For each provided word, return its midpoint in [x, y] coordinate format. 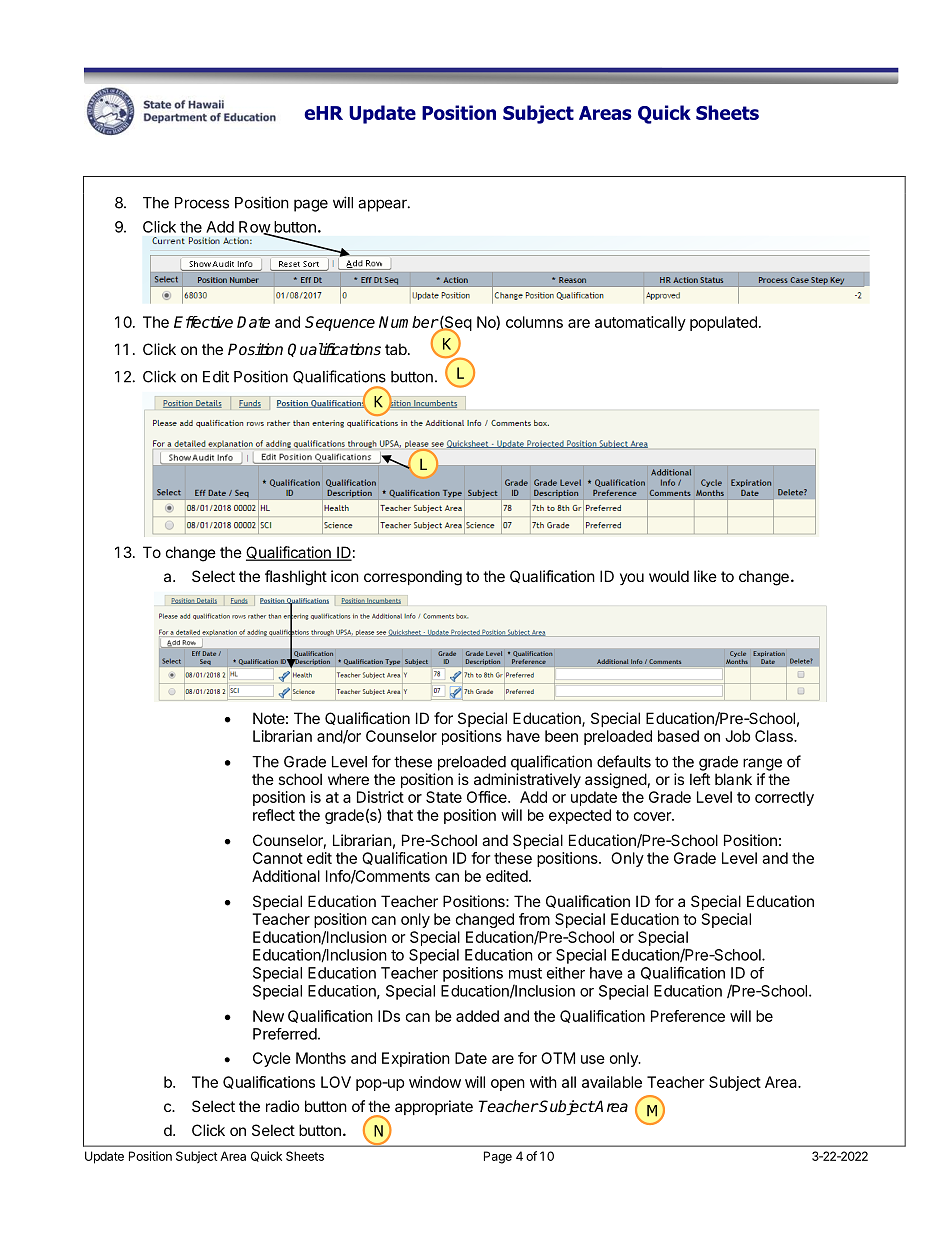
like [705, 576]
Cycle [272, 1059]
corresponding [413, 578]
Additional [286, 876]
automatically [640, 323]
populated [723, 323]
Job [737, 736]
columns [534, 322]
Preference [688, 1016]
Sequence [340, 323]
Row [255, 228]
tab [397, 349]
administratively [527, 780]
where [348, 779]
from [534, 919]
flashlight [296, 578]
